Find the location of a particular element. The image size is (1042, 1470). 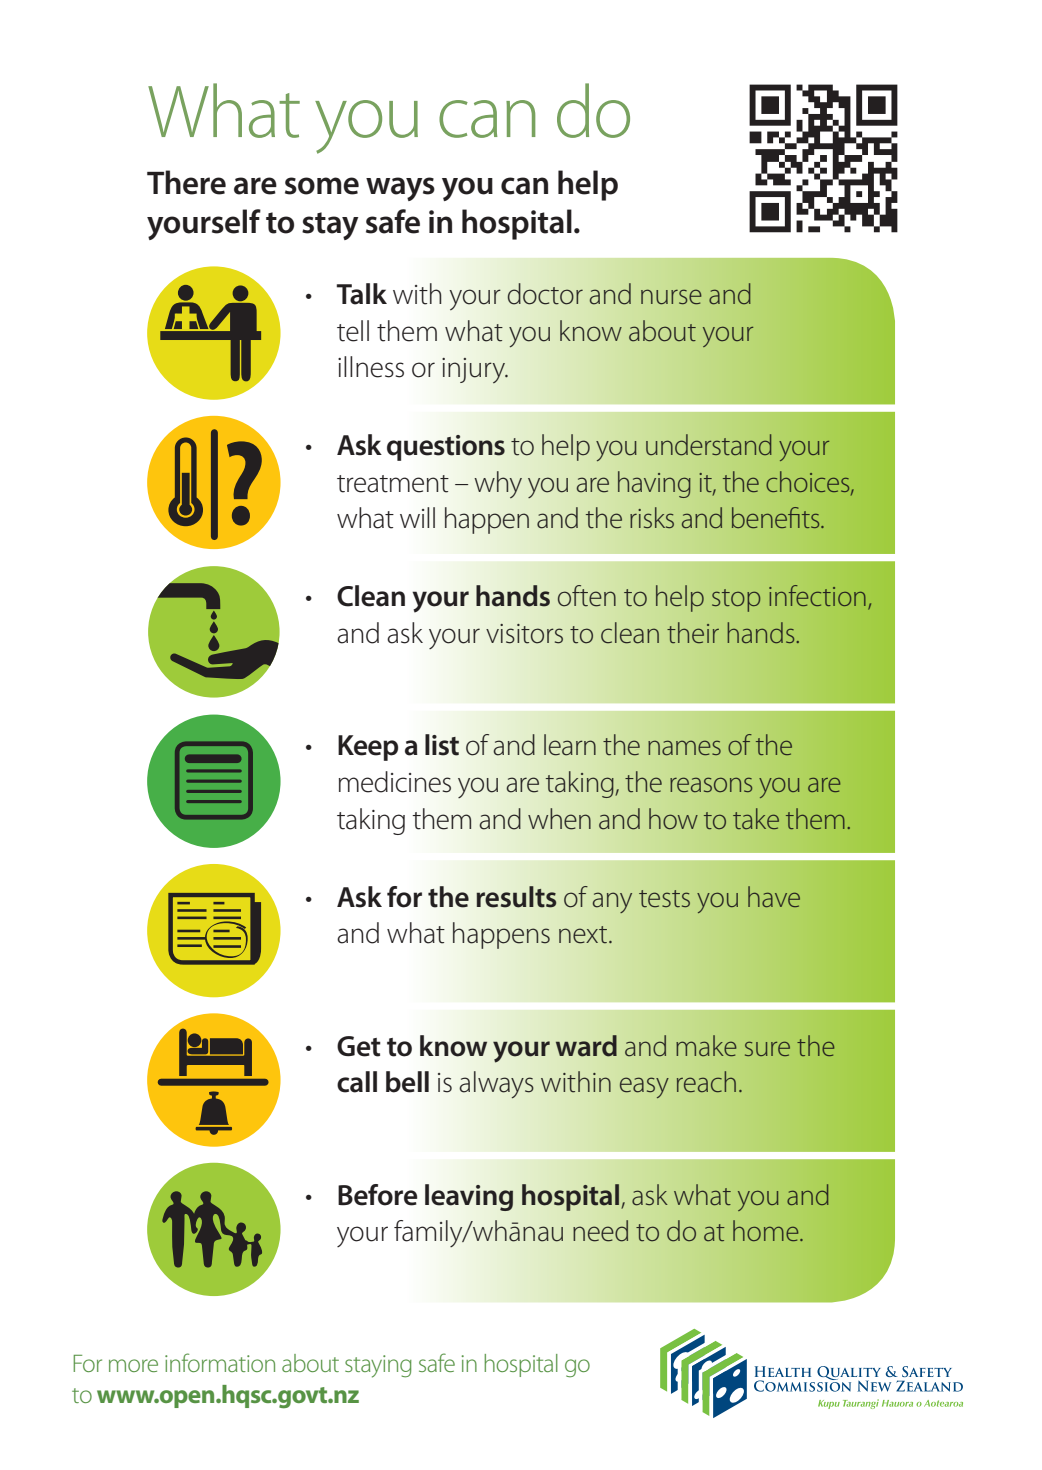

list is located at coordinates (442, 745).
